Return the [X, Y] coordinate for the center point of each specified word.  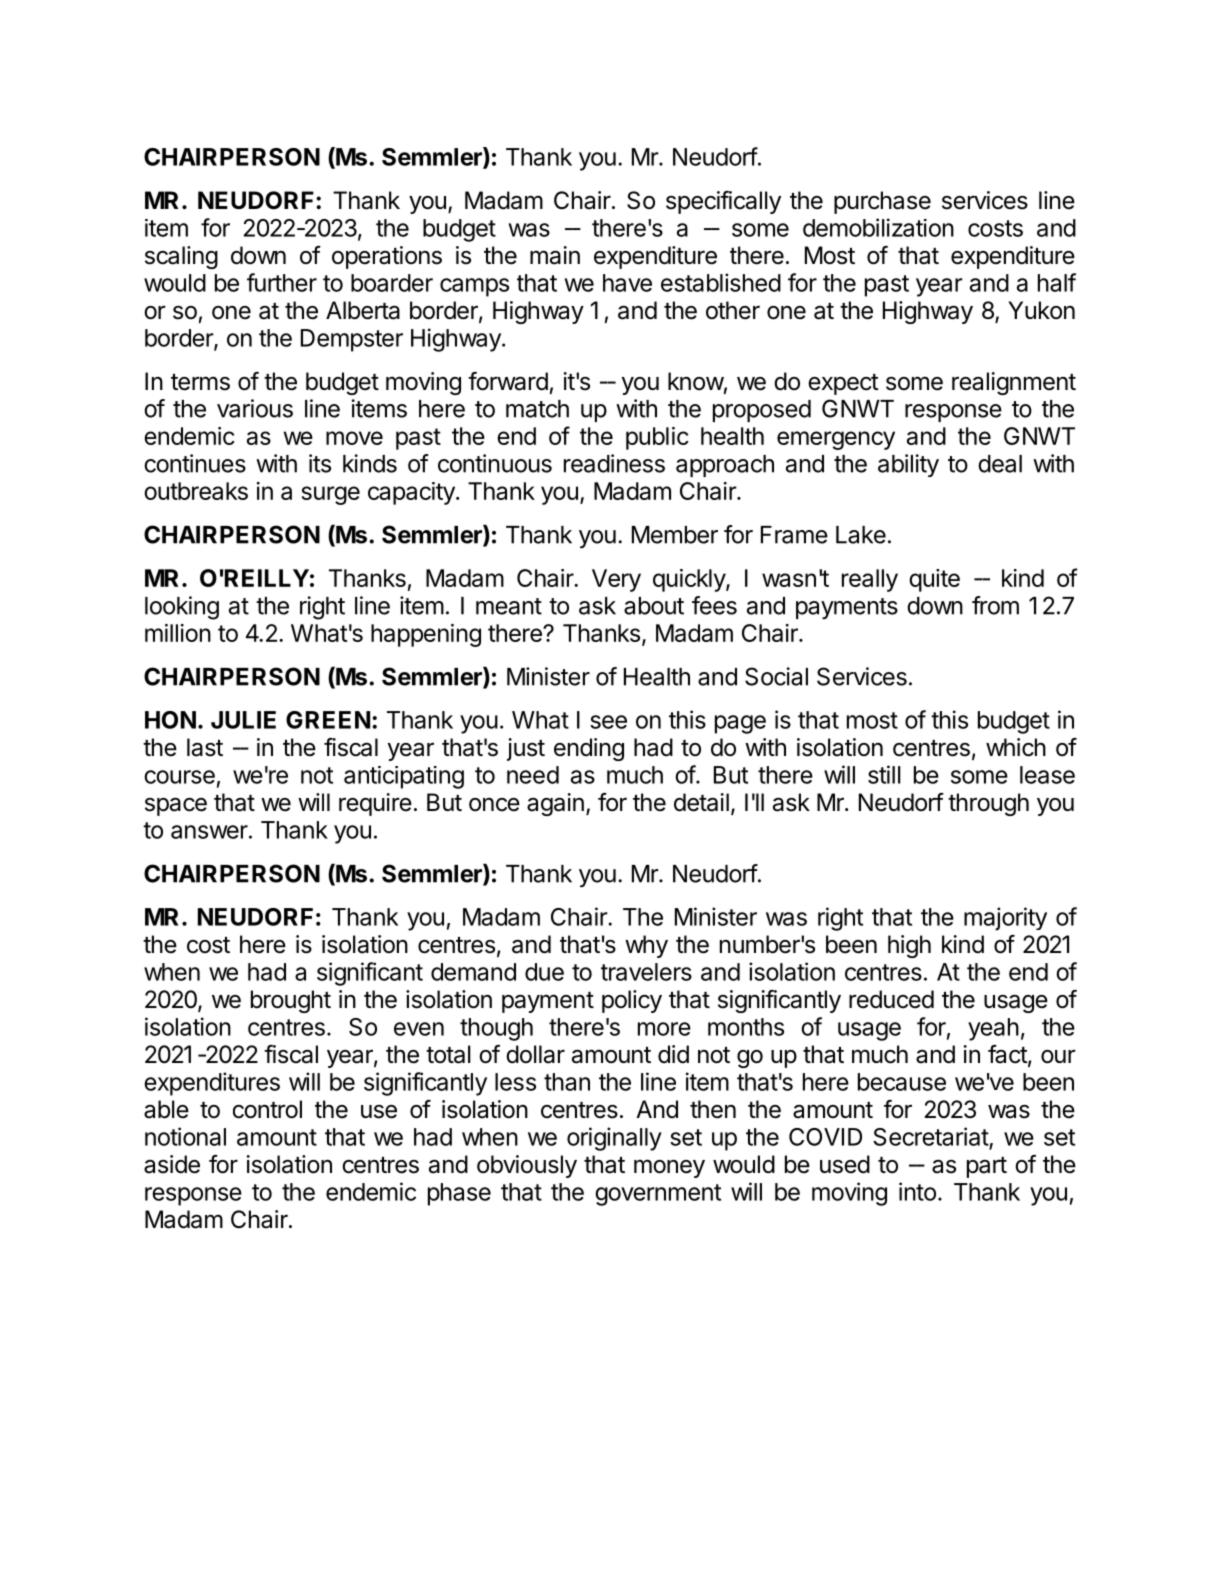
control [267, 1109]
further [282, 282]
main [555, 255]
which [1016, 747]
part [987, 1167]
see [608, 722]
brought [291, 1001]
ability [908, 465]
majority [1005, 919]
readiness [614, 463]
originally [614, 1139]
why [646, 946]
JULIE [243, 720]
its [320, 463]
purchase [882, 202]
